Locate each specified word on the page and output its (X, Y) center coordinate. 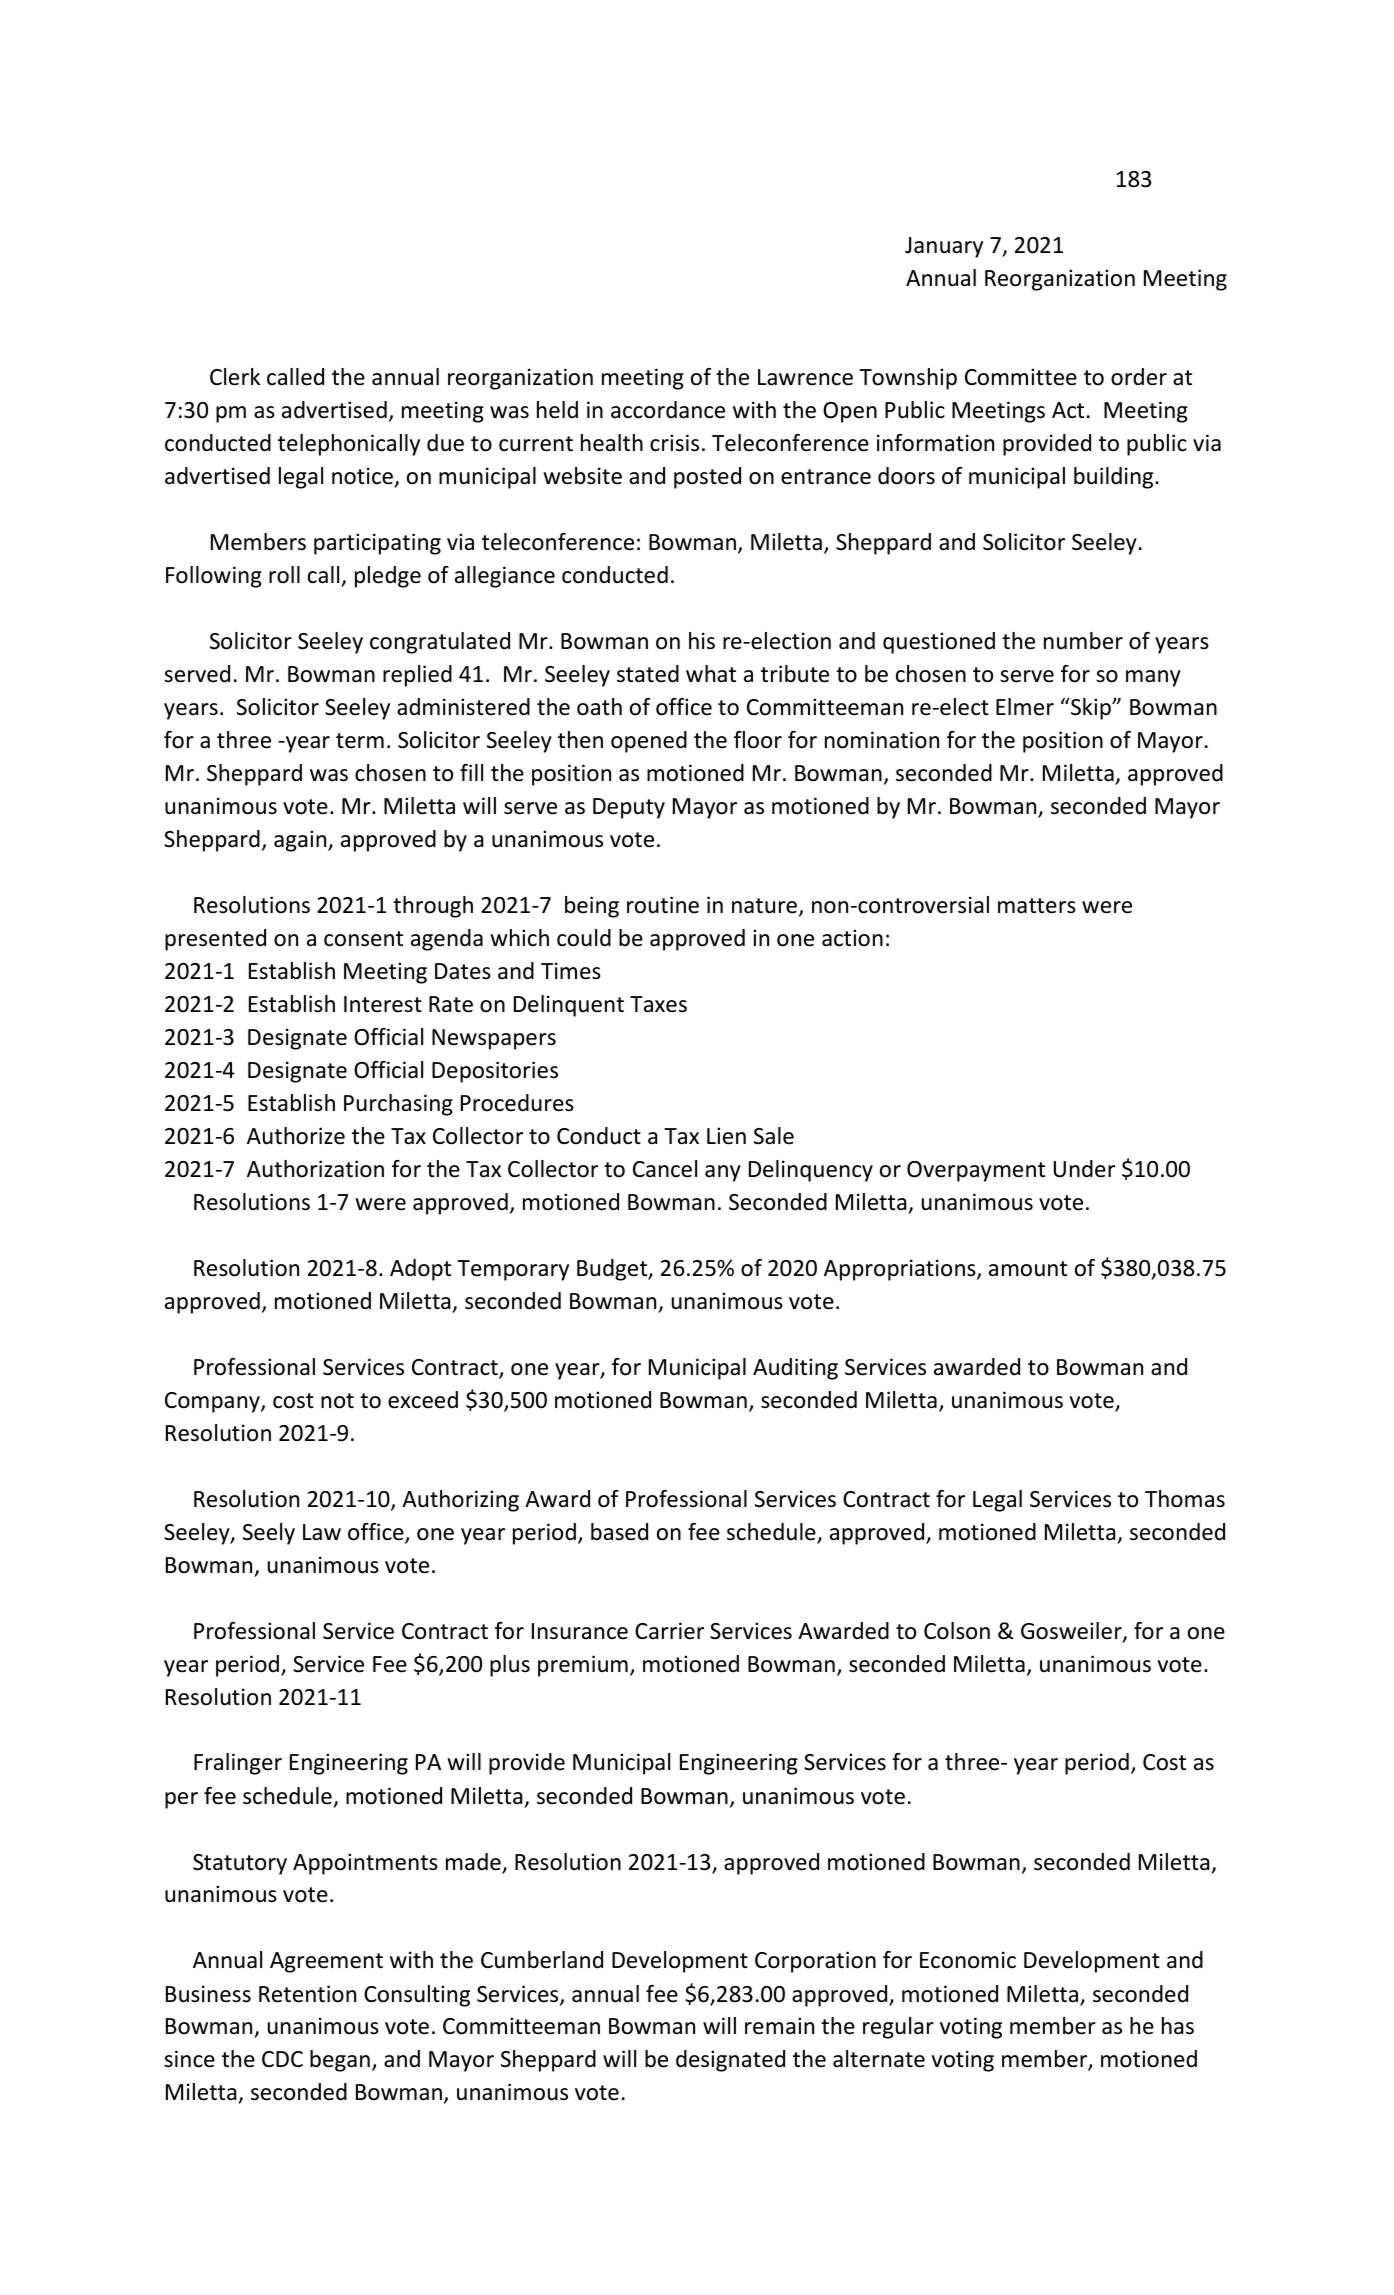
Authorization (315, 1169)
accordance (668, 410)
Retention (307, 1994)
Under (1084, 1169)
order (1139, 377)
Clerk (235, 377)
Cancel (665, 1169)
